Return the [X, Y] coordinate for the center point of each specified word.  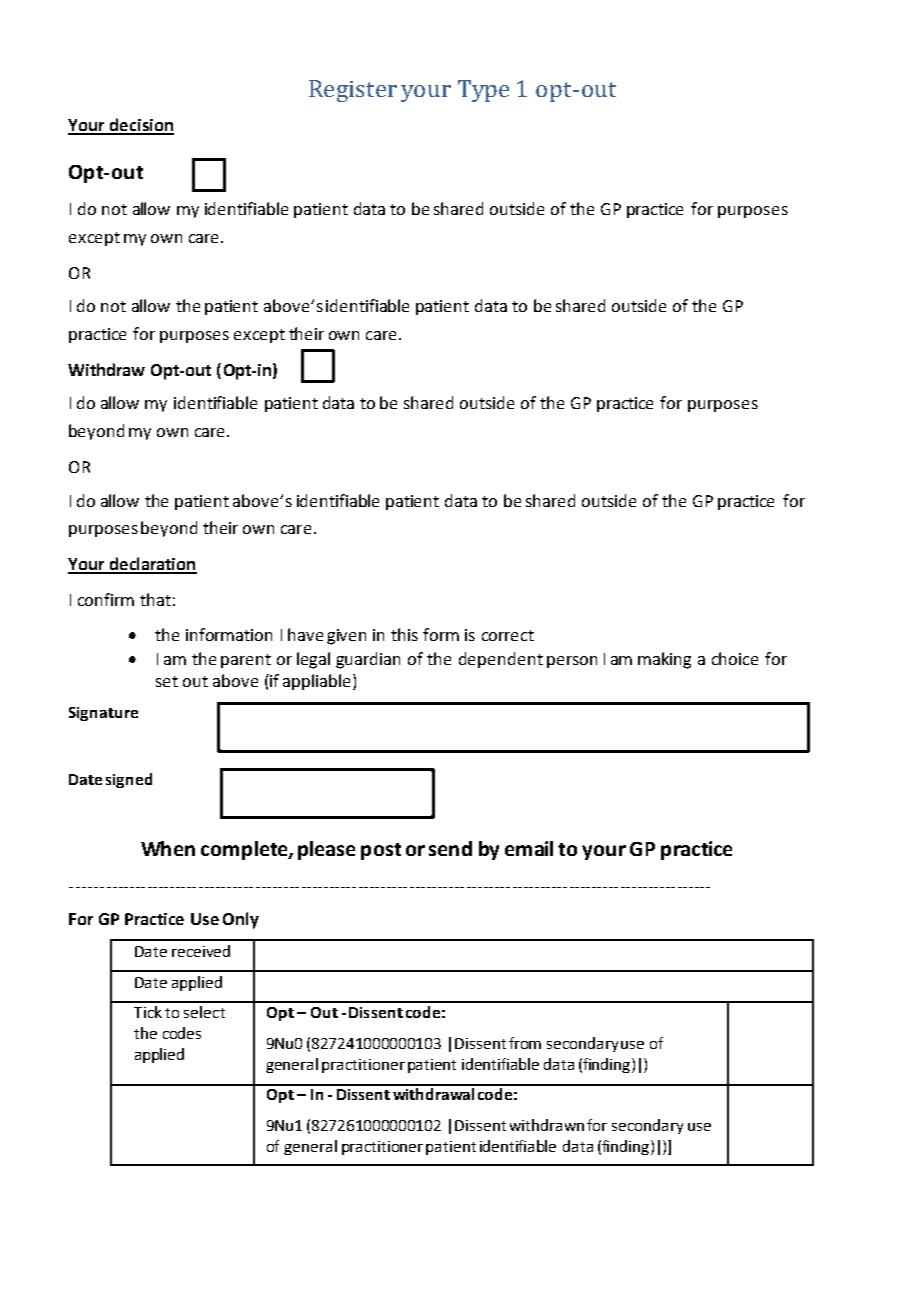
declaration [152, 565]
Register [353, 91]
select [204, 1012]
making [664, 660]
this [404, 634]
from [525, 1043]
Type [483, 91]
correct [508, 635]
